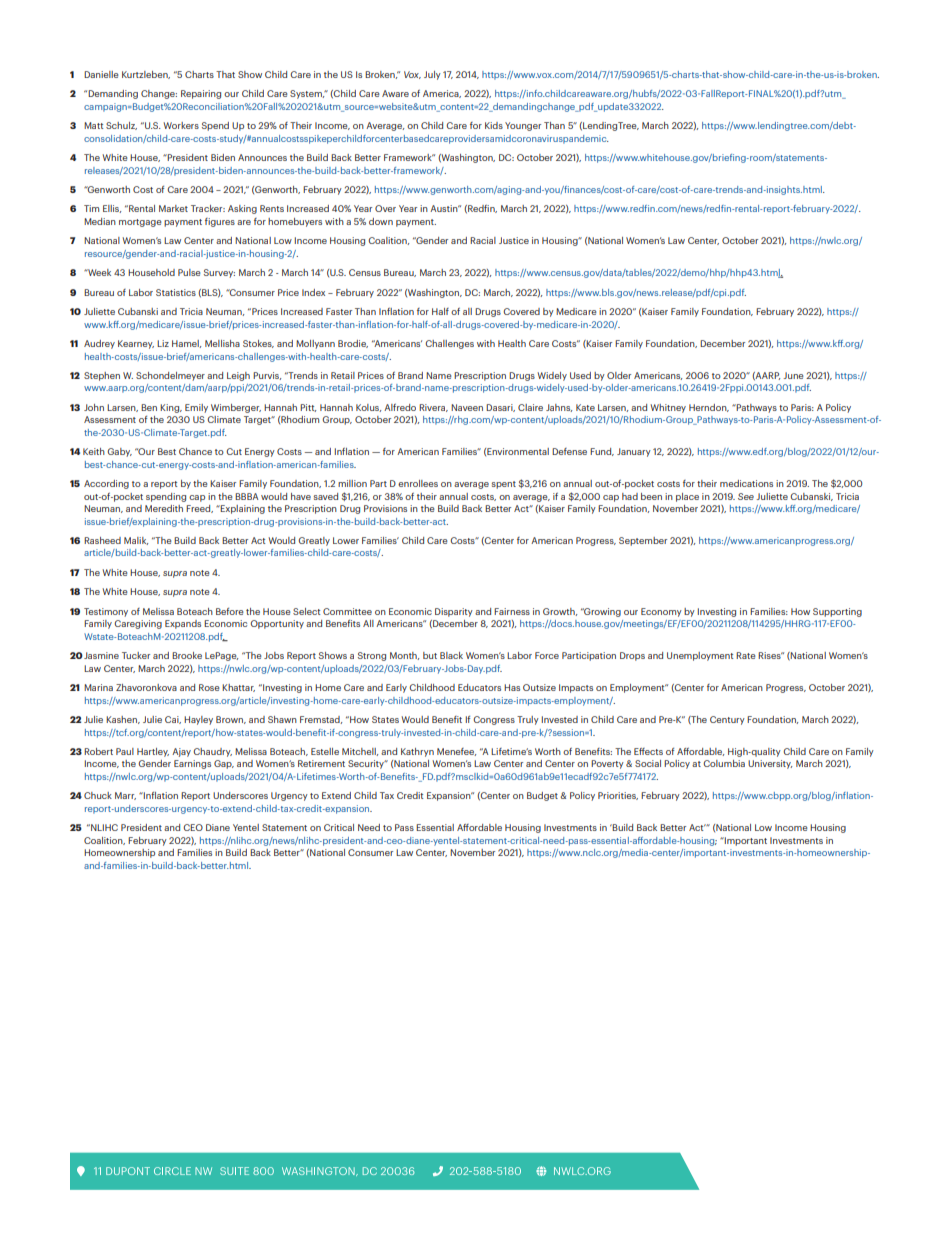 Image resolution: width=952 pixels, height=1233 pixels. Describe the element at coordinates (201, 94) in the screenshot. I see `Repairing` at that location.
